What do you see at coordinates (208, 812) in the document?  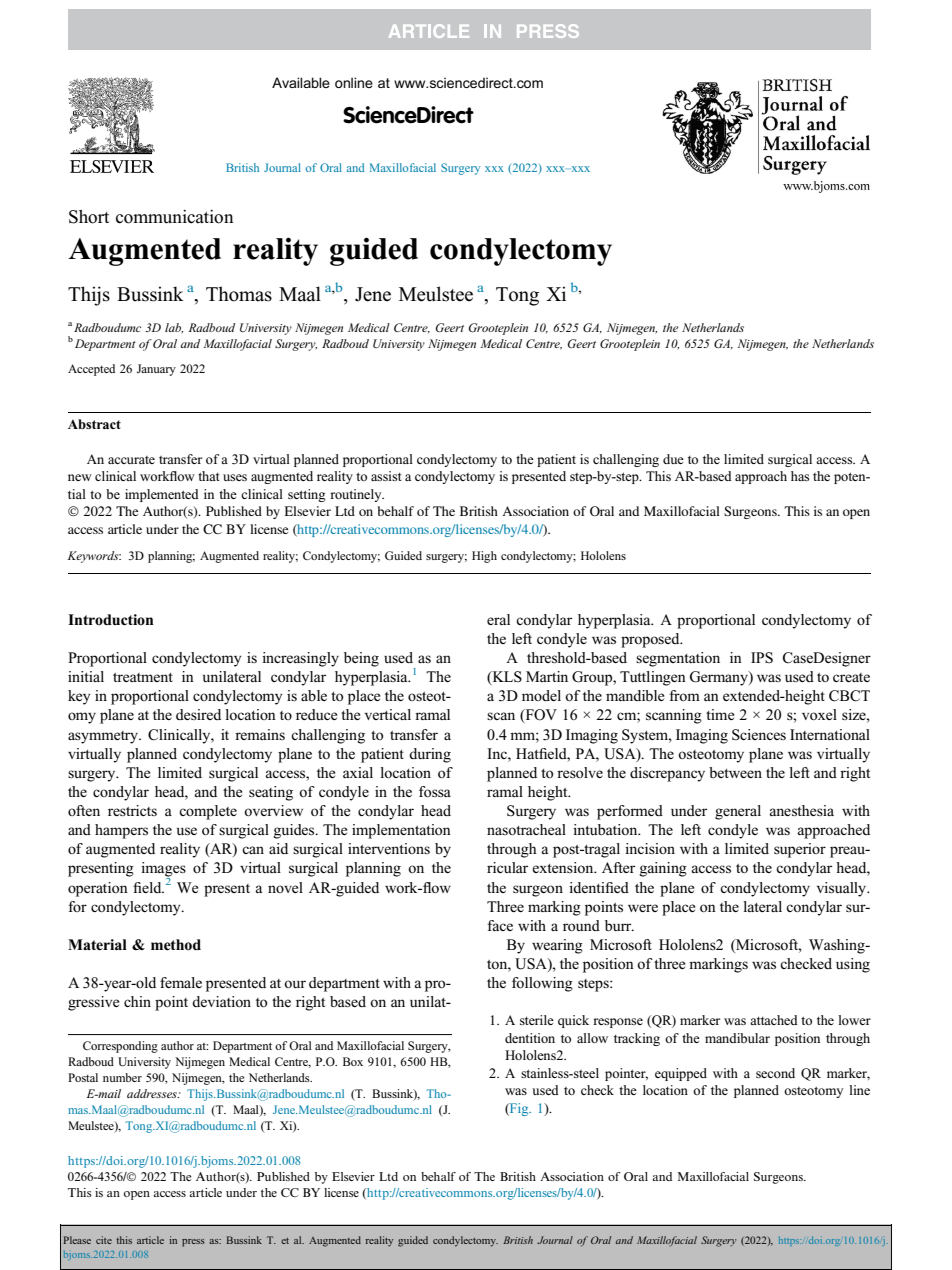 I see `complete` at bounding box center [208, 812].
